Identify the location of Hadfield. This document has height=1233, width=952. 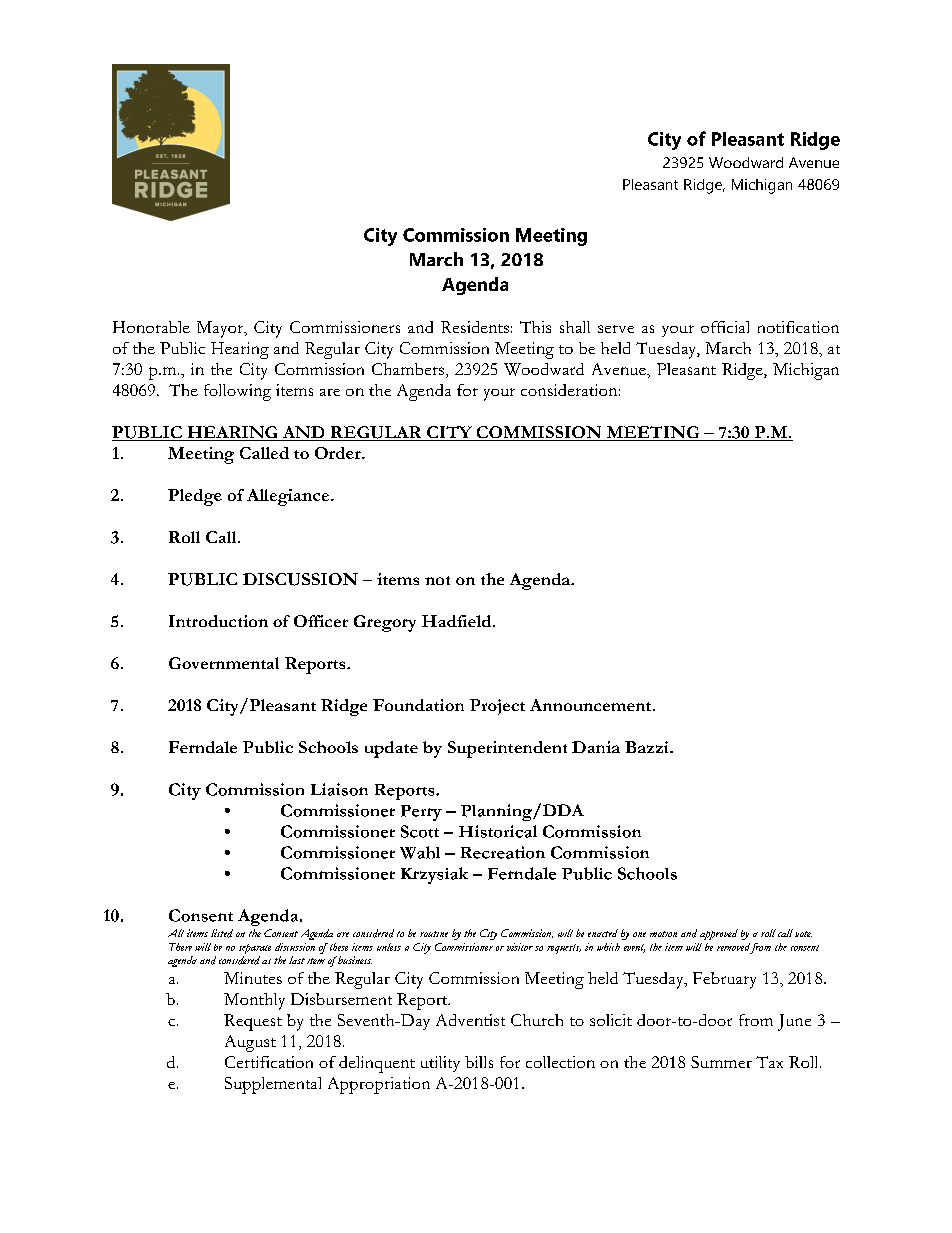
(458, 621).
